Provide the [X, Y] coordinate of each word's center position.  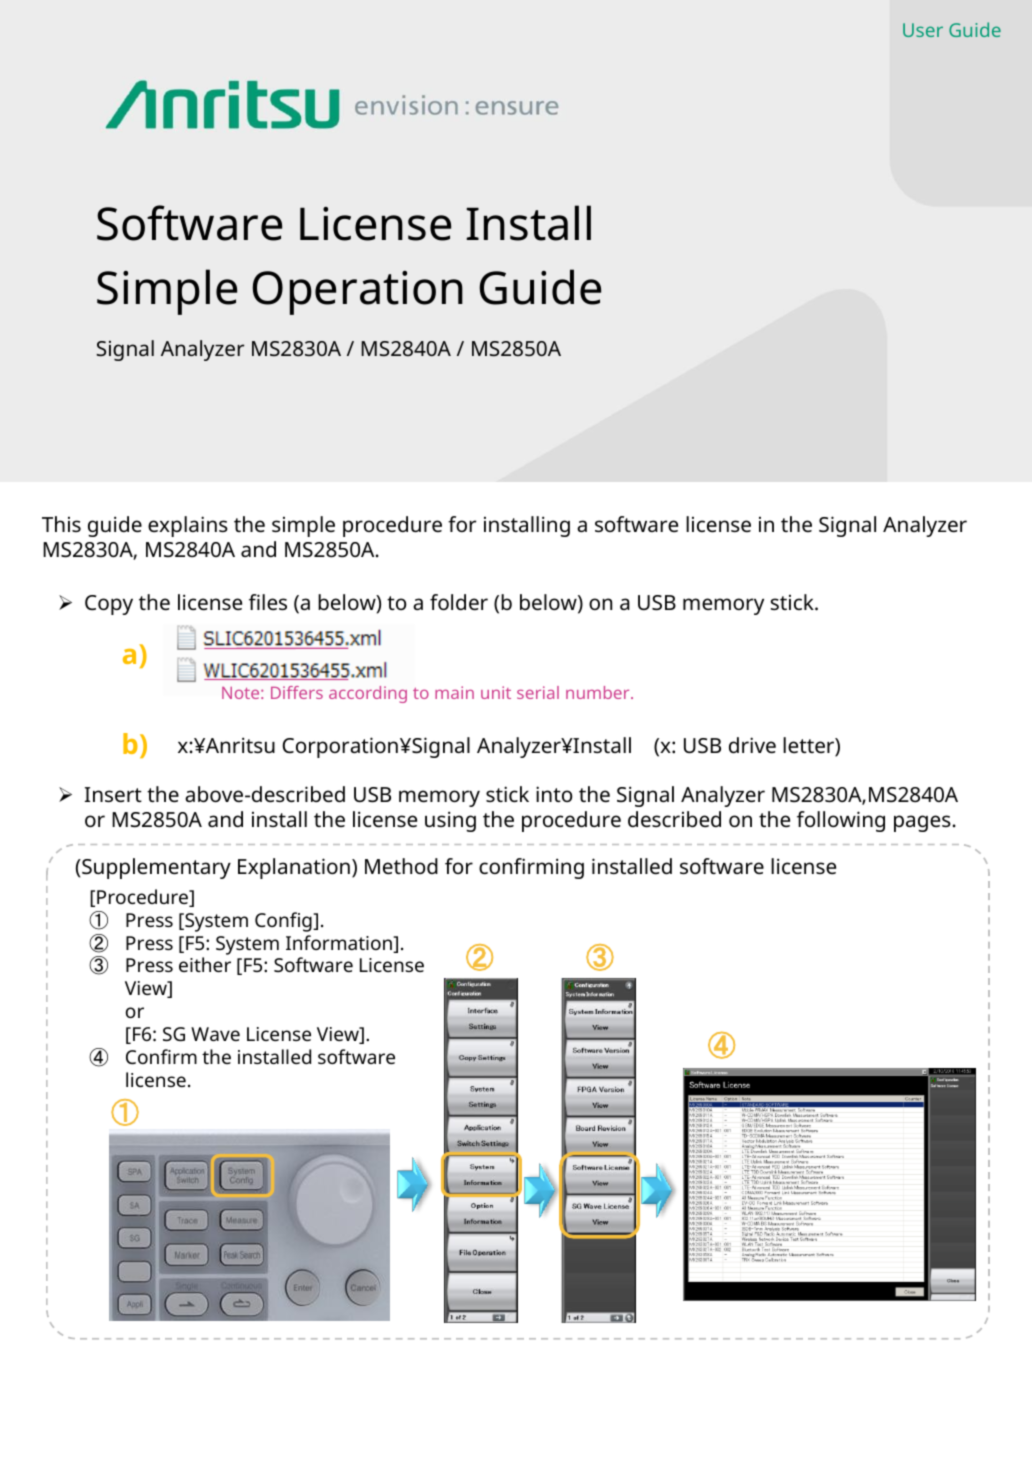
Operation [357, 293]
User [923, 30]
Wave [215, 1034]
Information [340, 944]
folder [459, 602]
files [268, 602]
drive [752, 745]
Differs [297, 692]
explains [188, 526]
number [599, 692]
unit [496, 692]
